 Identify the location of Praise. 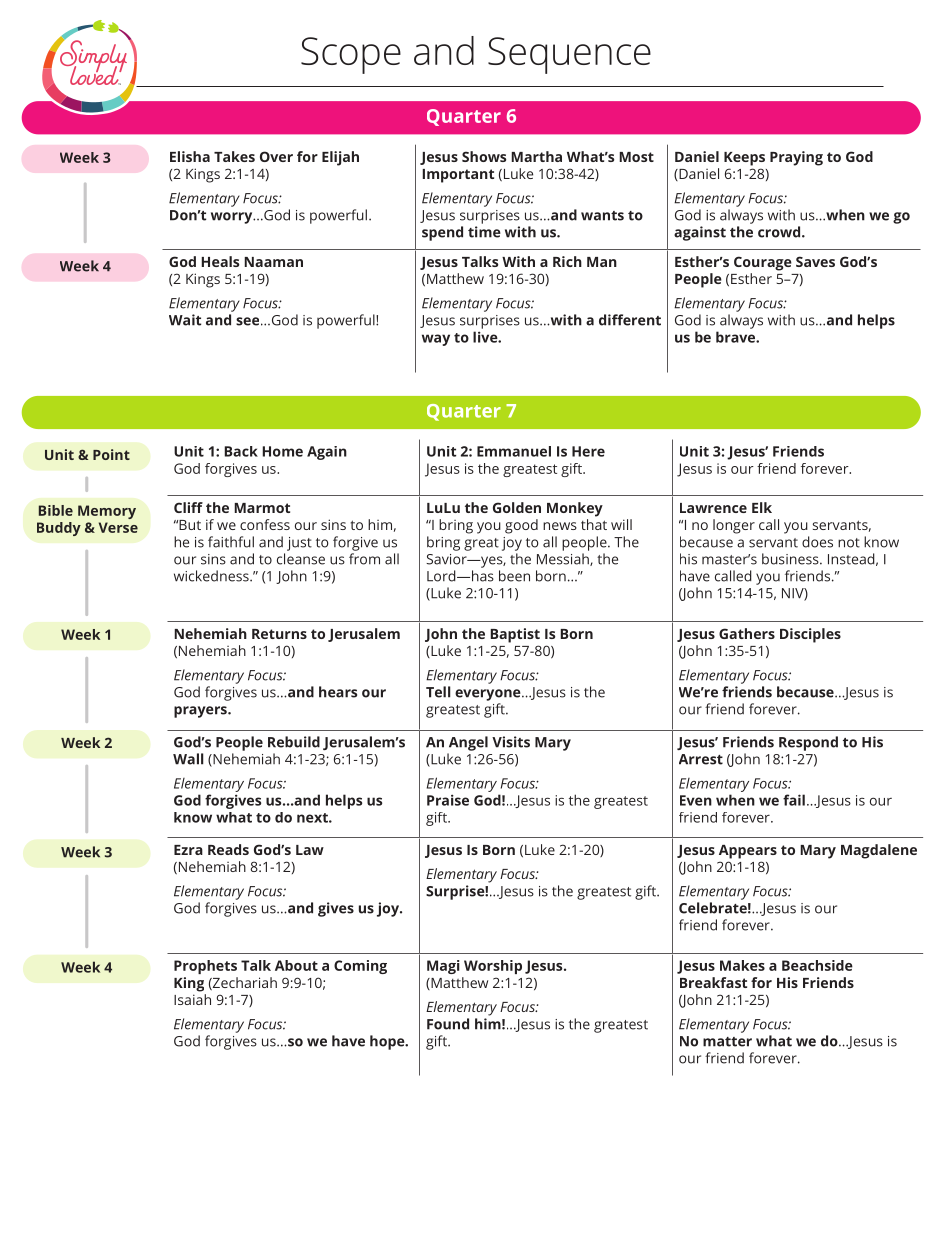
(448, 800).
